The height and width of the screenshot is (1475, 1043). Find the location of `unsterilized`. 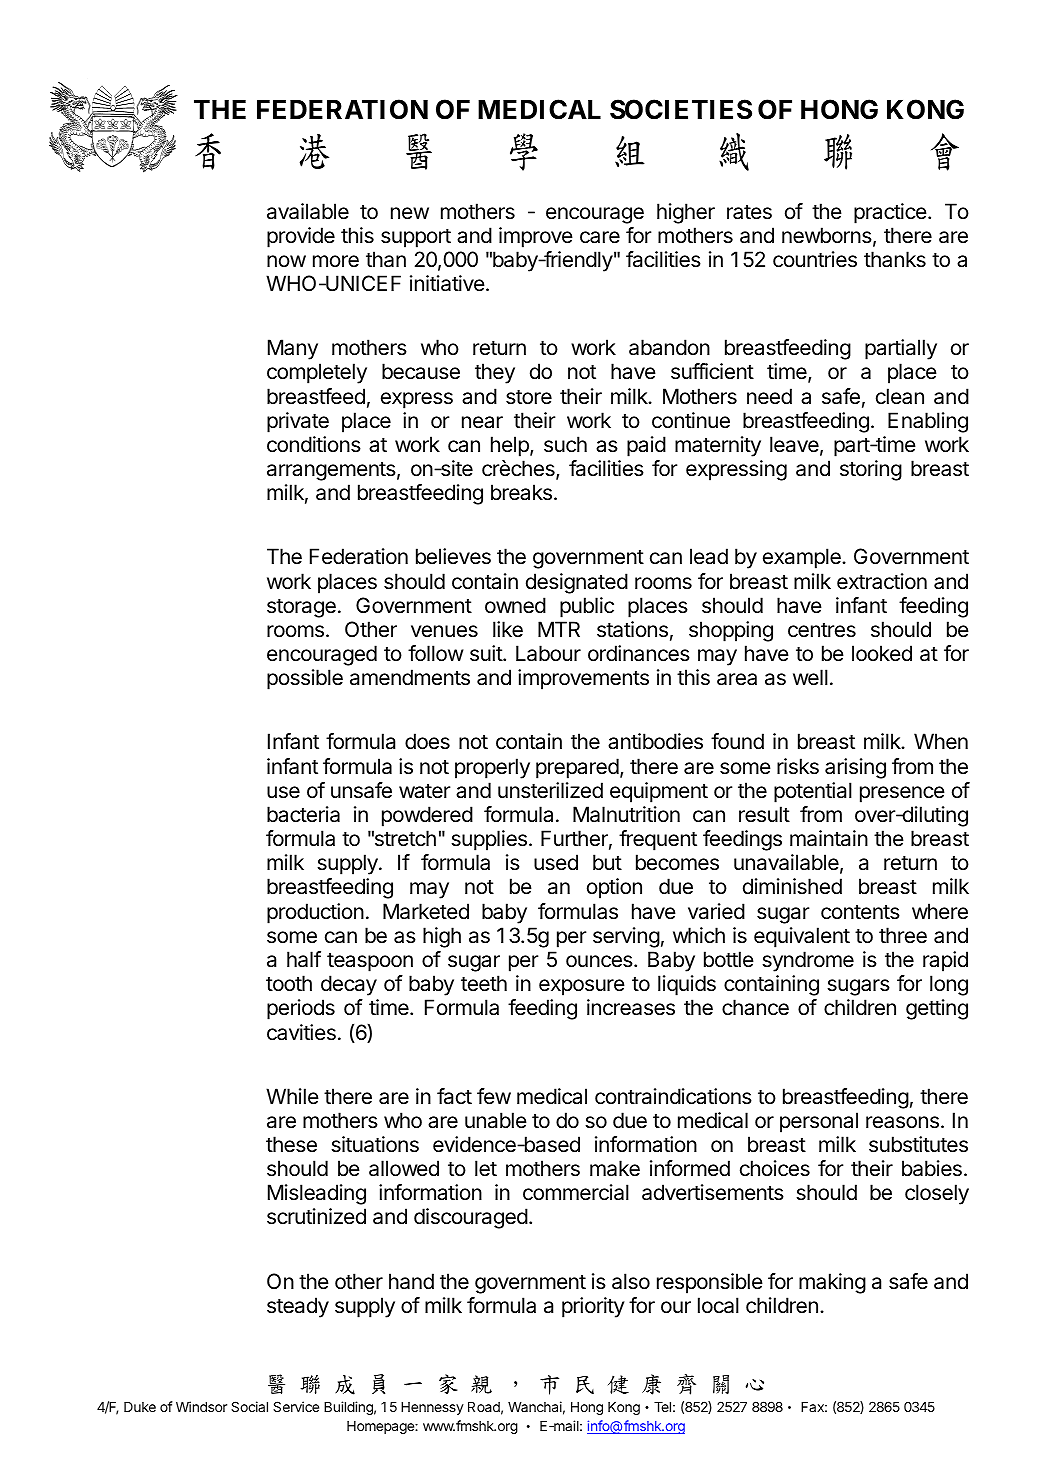

unsterilized is located at coordinates (550, 790).
